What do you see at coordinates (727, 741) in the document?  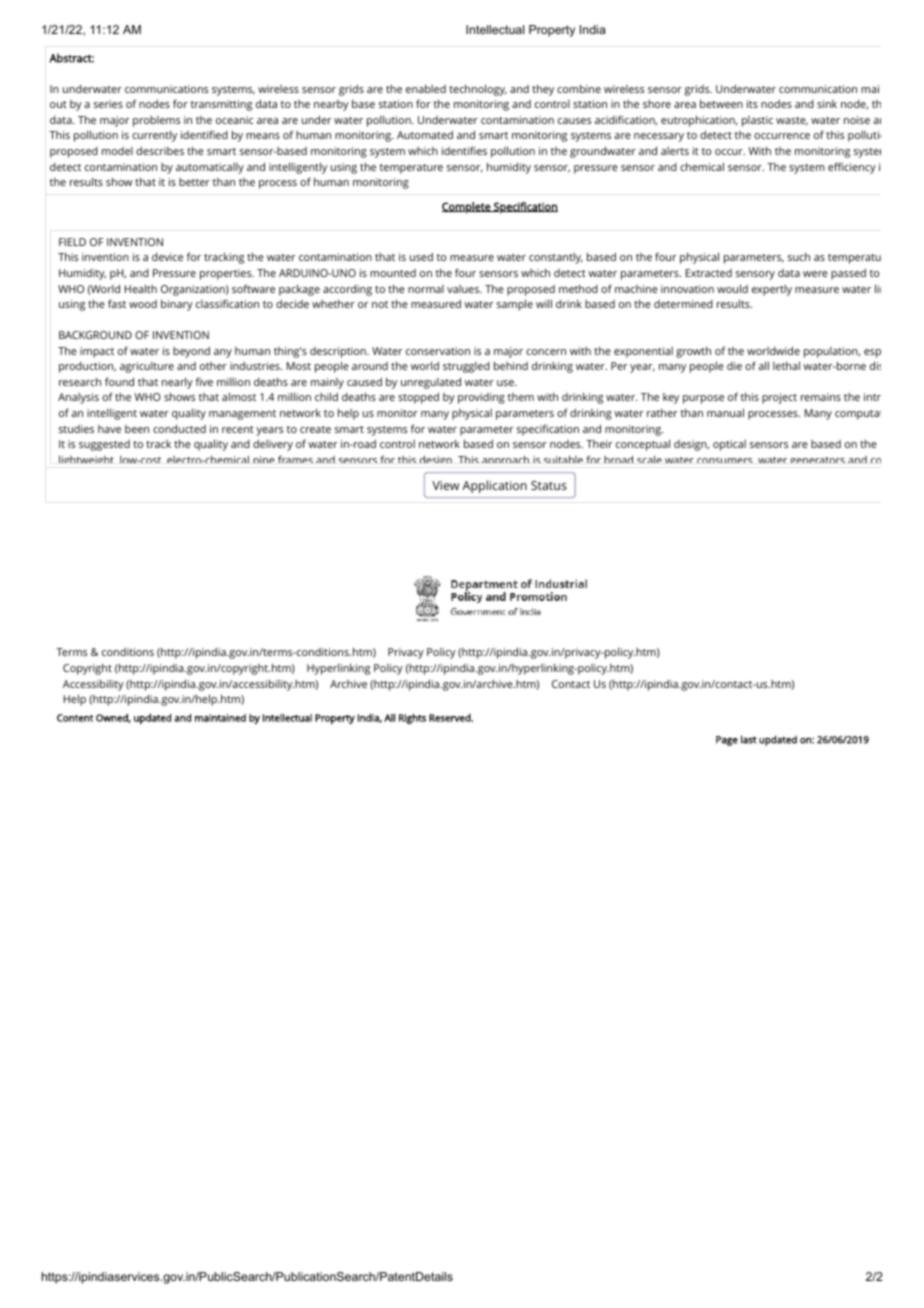 I see `Page` at bounding box center [727, 741].
